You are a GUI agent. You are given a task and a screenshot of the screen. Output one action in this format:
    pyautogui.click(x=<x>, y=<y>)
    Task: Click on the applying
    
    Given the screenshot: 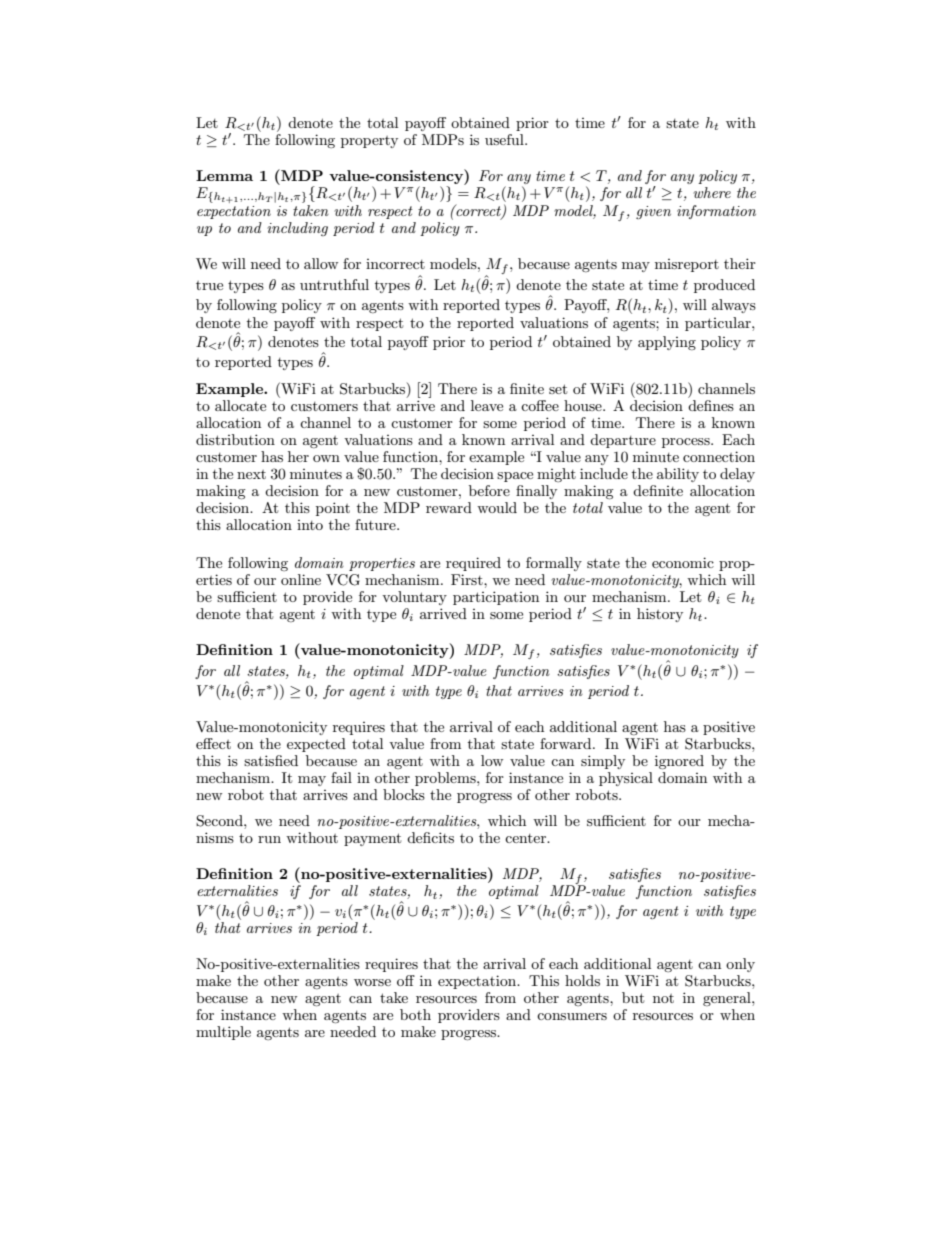 What is the action you would take?
    pyautogui.click(x=667, y=343)
